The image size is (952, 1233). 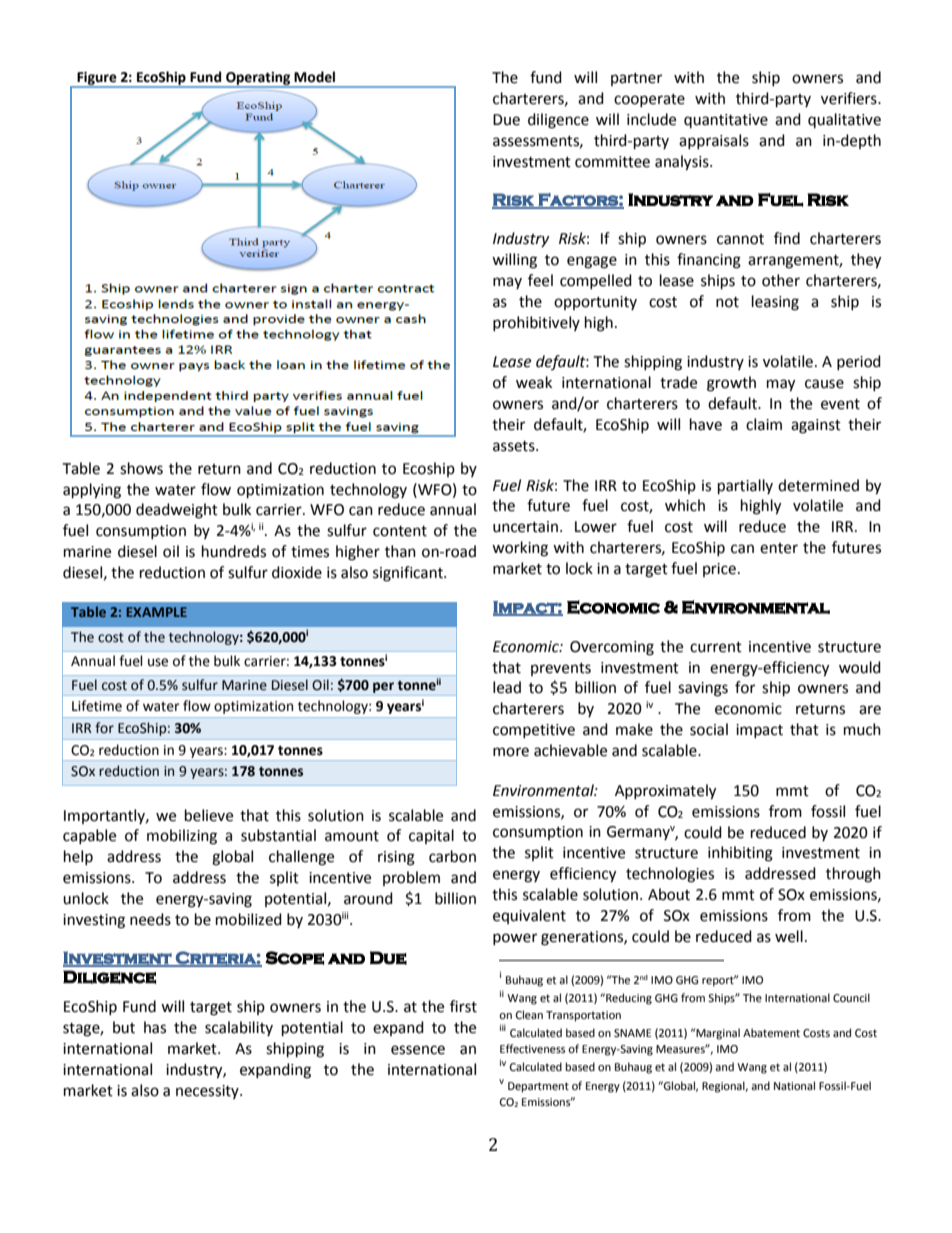 I want to click on has, so click(x=155, y=1027).
